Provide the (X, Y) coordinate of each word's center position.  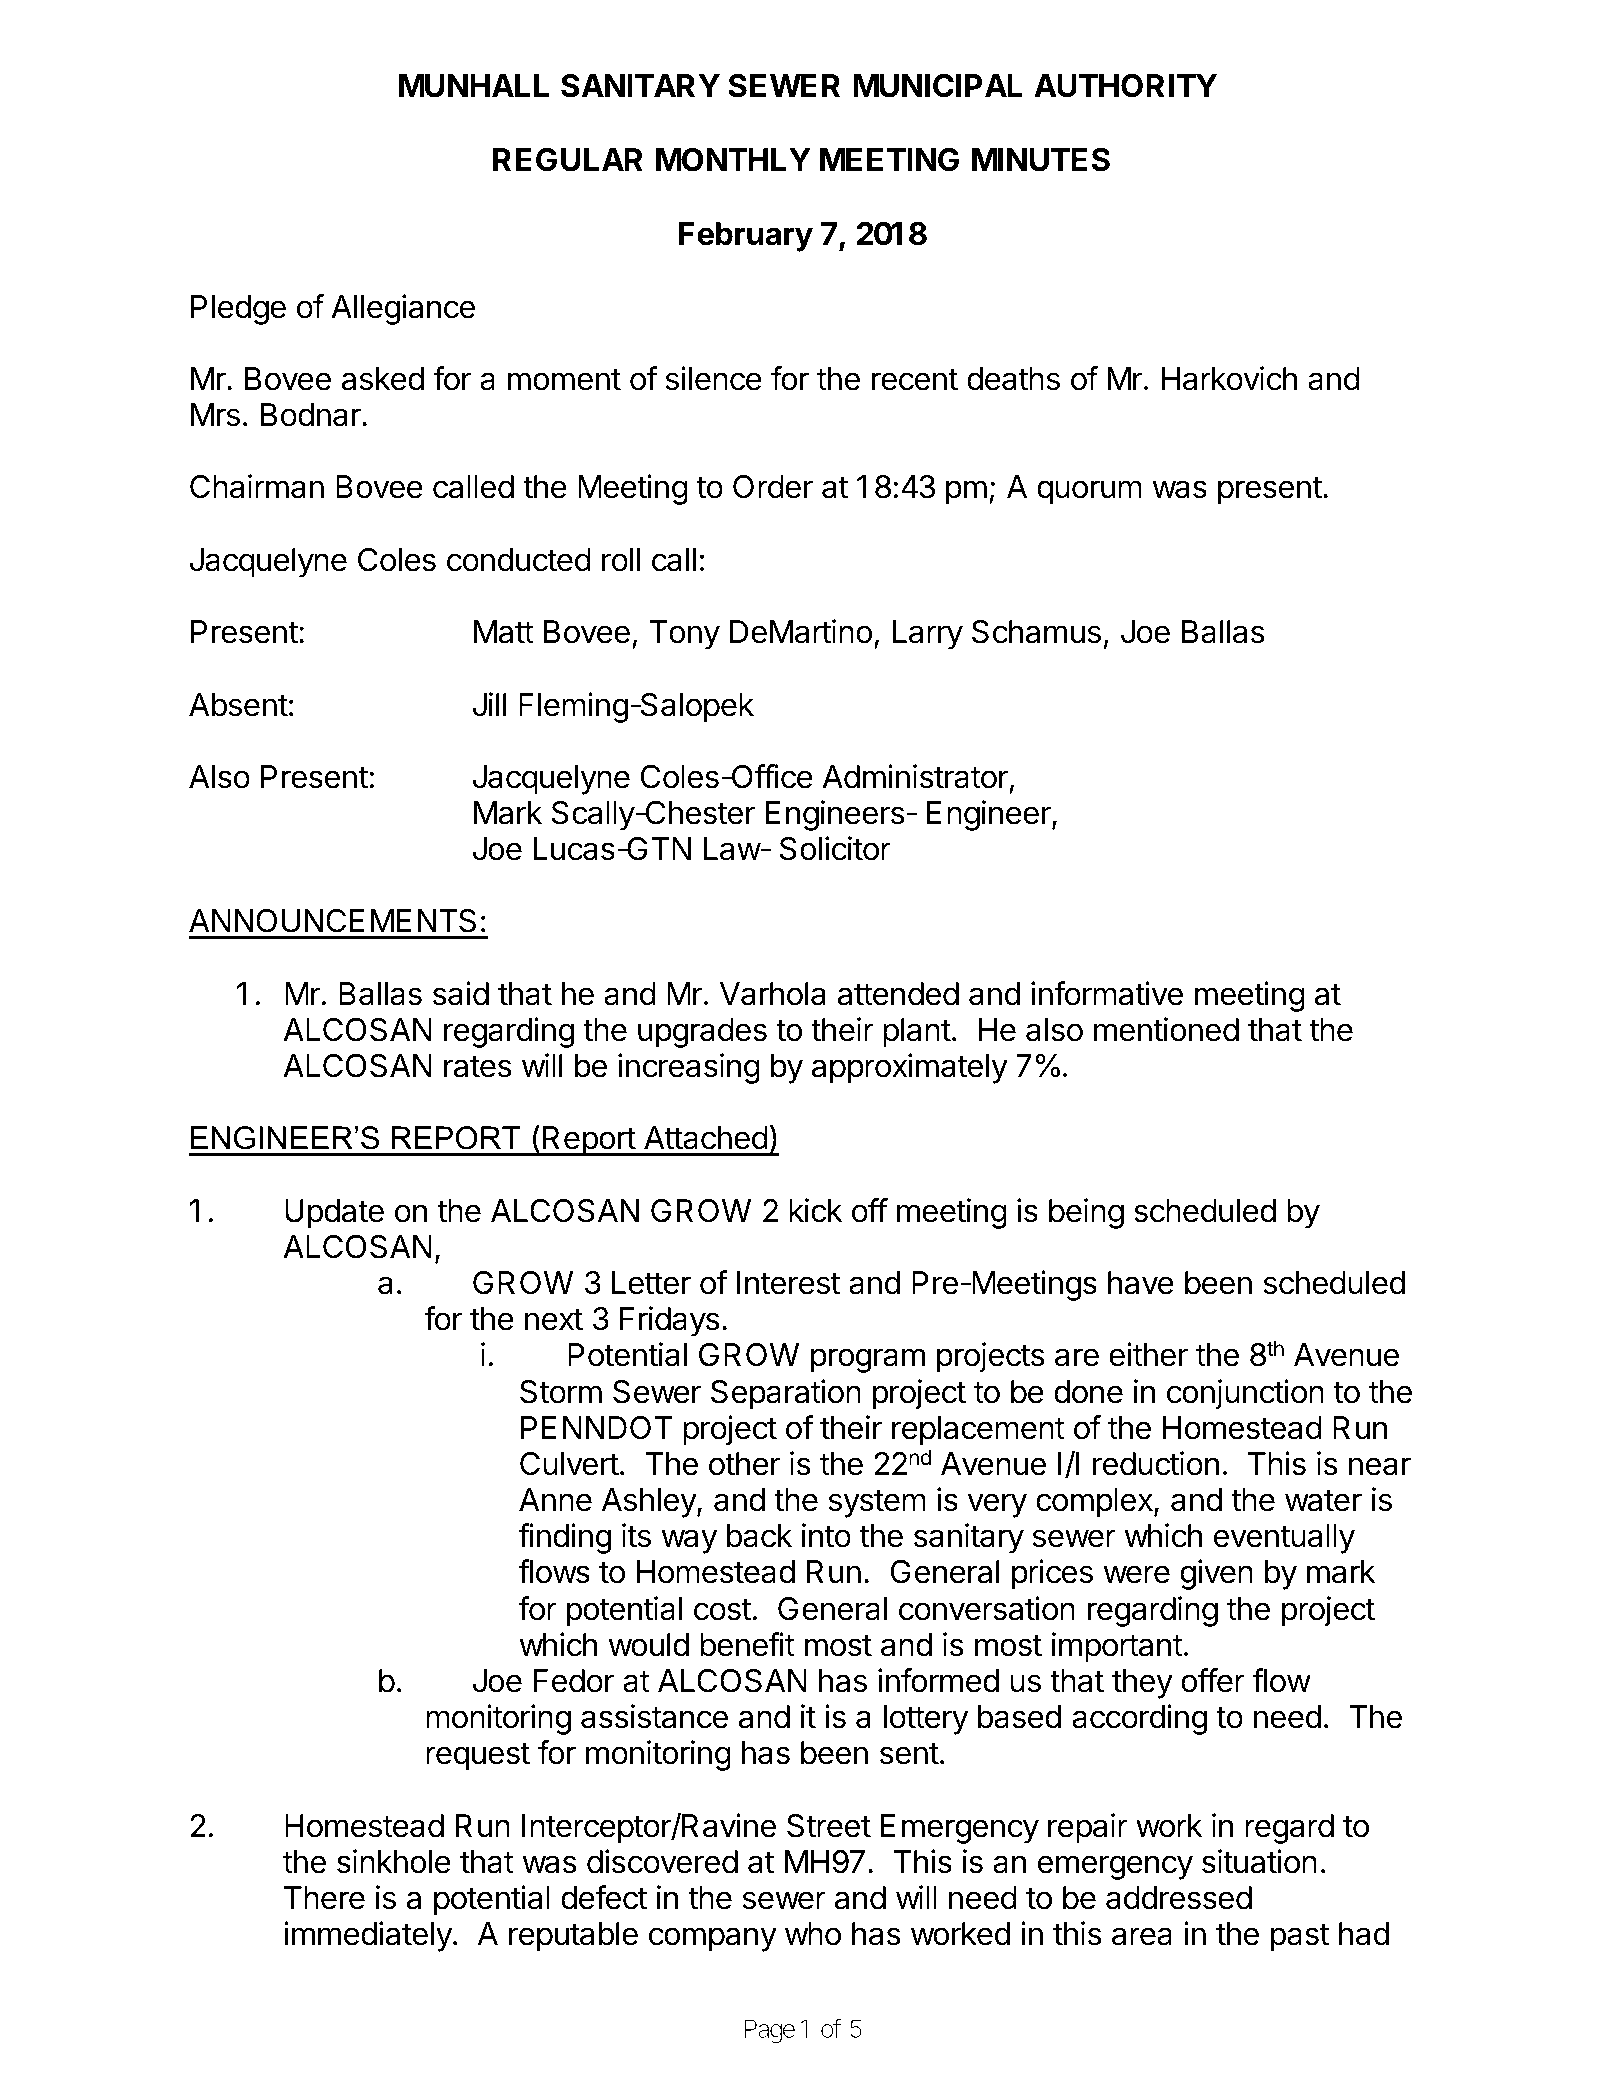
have (1141, 1283)
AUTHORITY (1125, 86)
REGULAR (568, 160)
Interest (788, 1283)
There (324, 1898)
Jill (489, 704)
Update (334, 1214)
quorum (1089, 492)
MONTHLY (733, 160)
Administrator (915, 776)
